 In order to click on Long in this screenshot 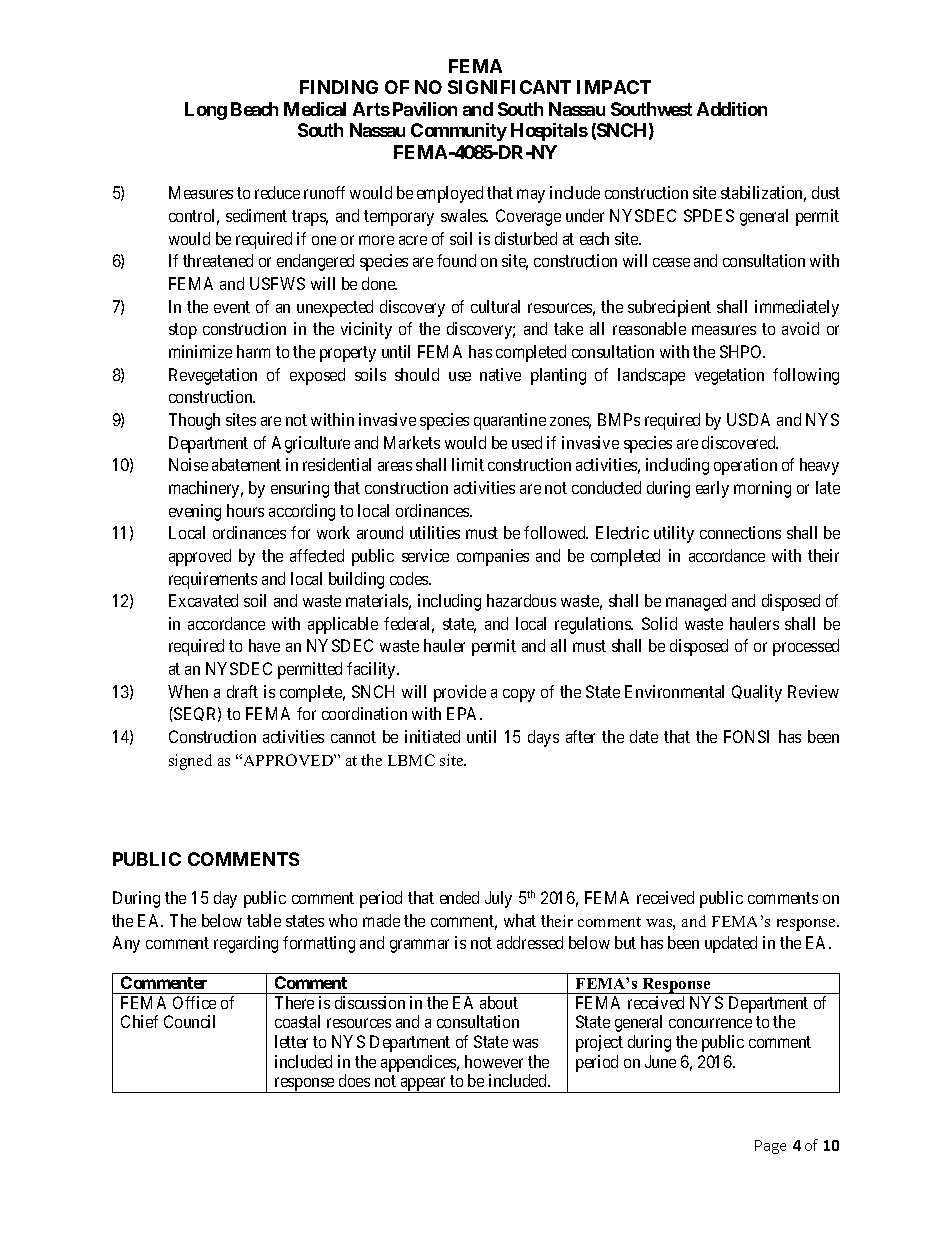, I will do `click(206, 111)`.
